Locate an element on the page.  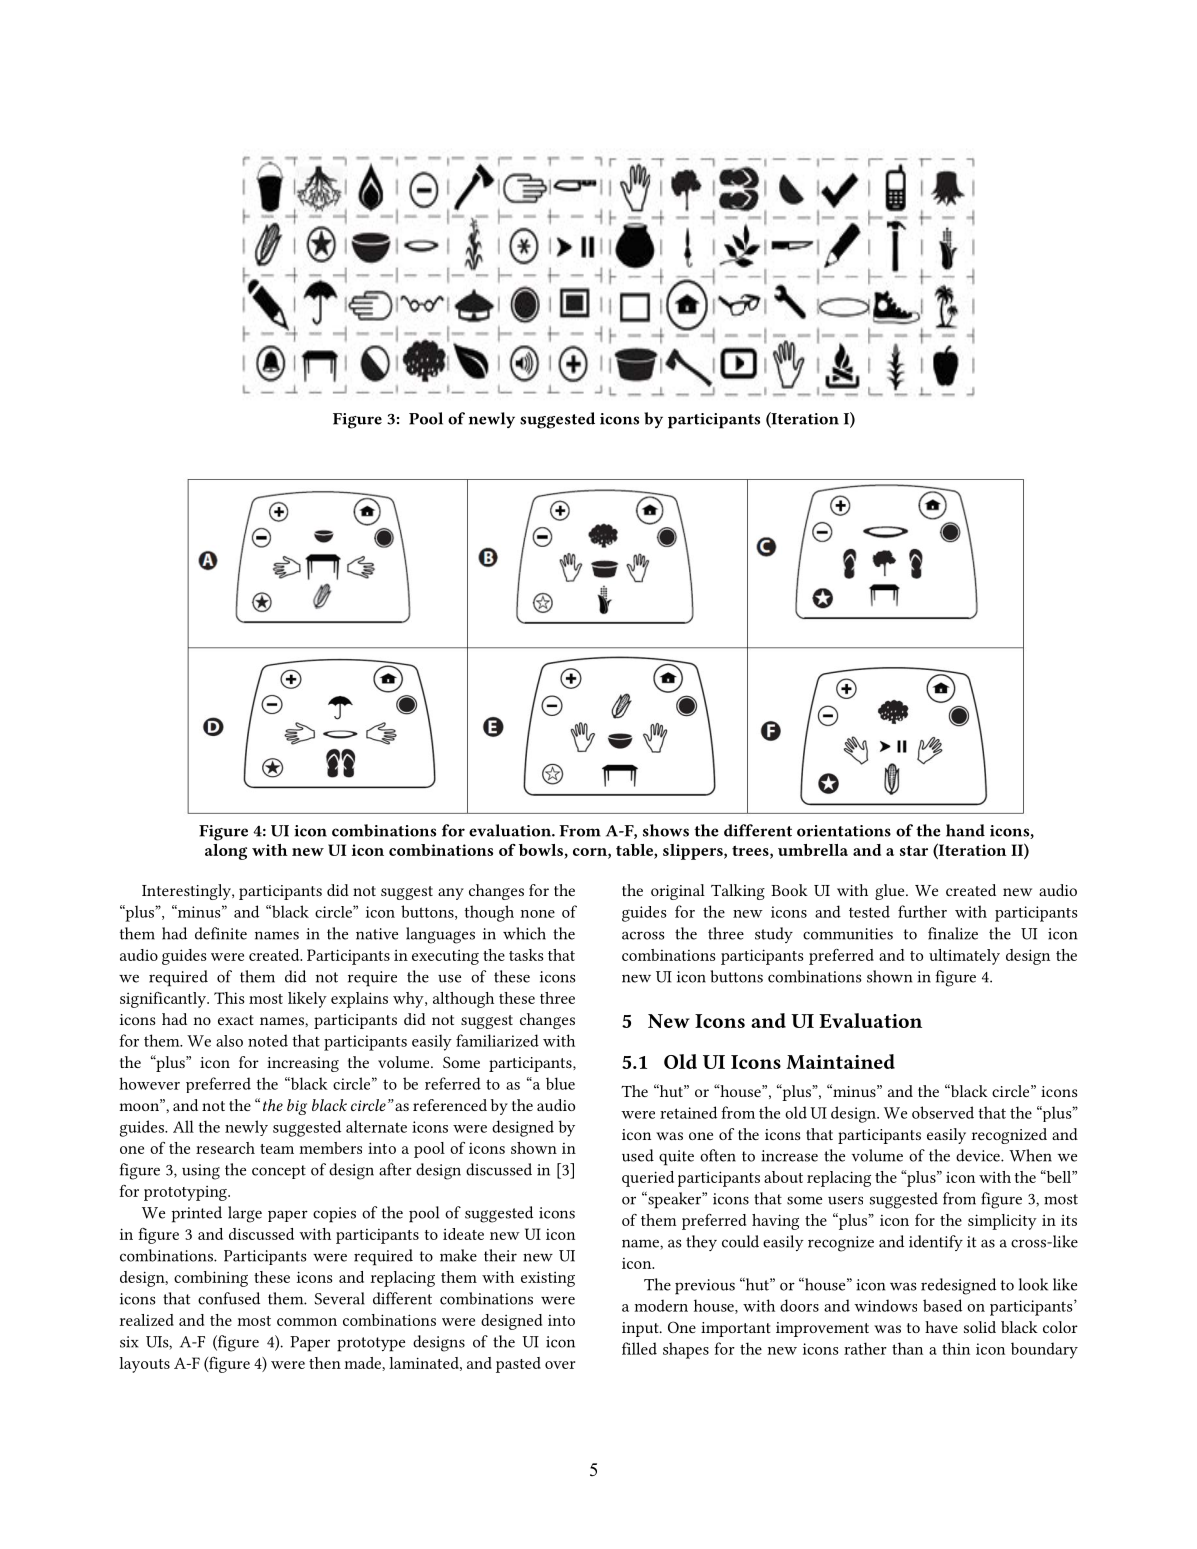
then is located at coordinates (325, 1363).
